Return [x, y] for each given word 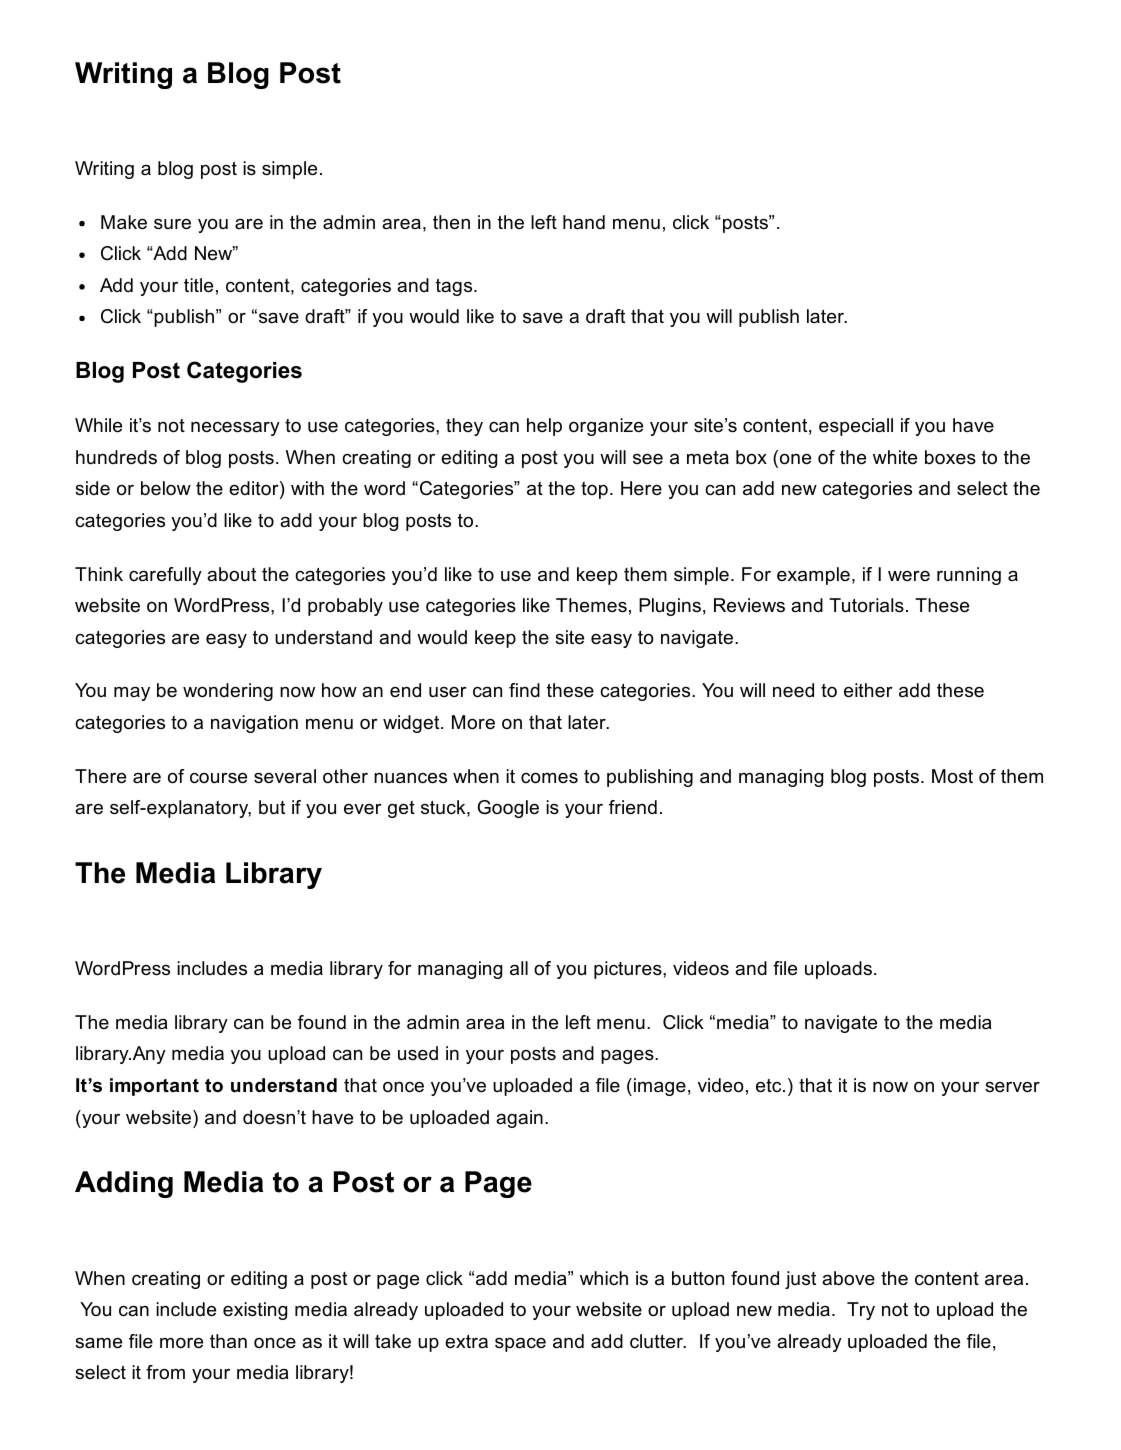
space [520, 1345]
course [218, 778]
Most [952, 776]
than [228, 1341]
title [198, 285]
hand [584, 222]
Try [861, 1311]
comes [549, 778]
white [895, 457]
